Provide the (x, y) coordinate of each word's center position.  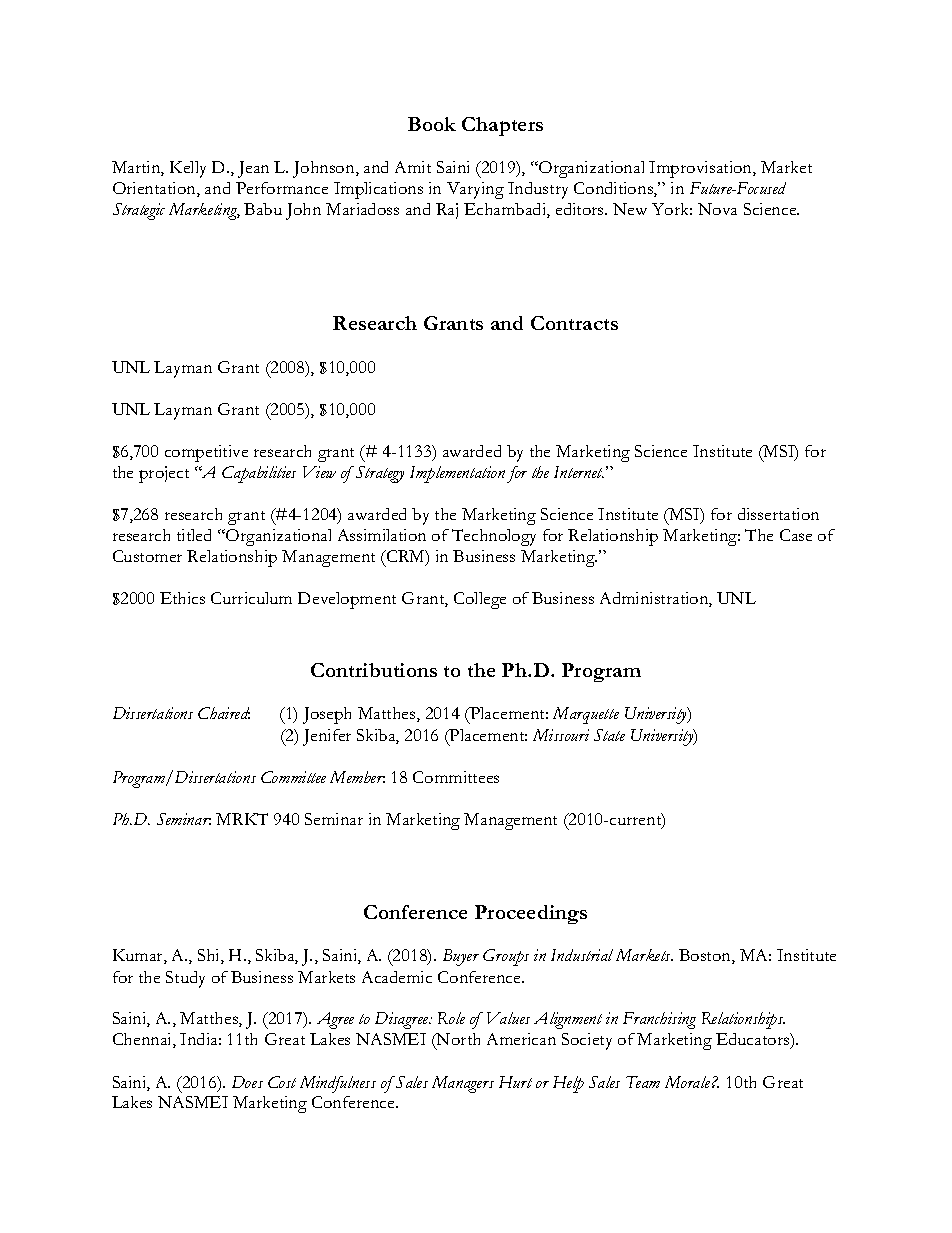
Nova (717, 209)
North (457, 1041)
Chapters (502, 126)
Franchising (659, 1020)
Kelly (188, 169)
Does (247, 1082)
